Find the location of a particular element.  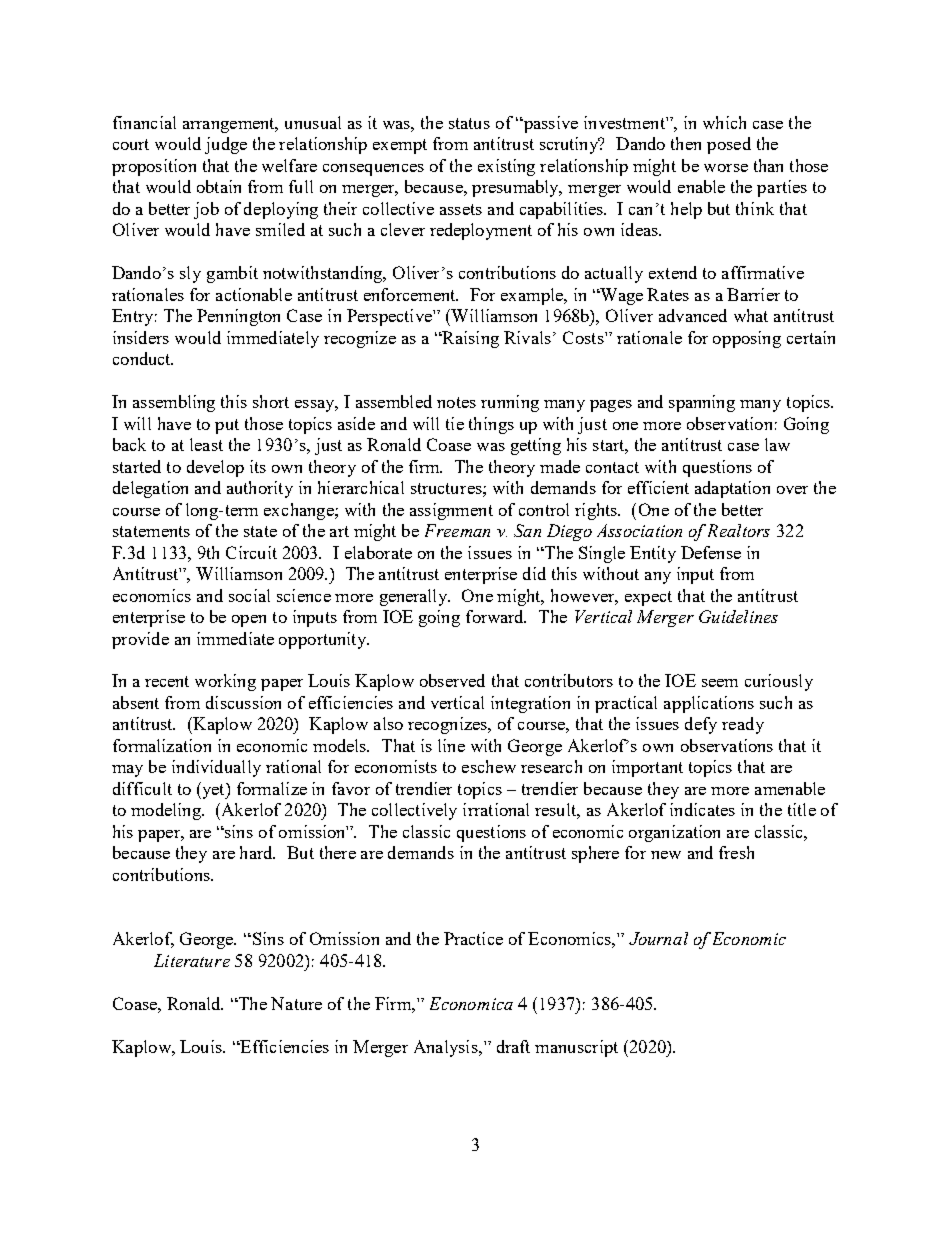

things is located at coordinates (491, 425).
